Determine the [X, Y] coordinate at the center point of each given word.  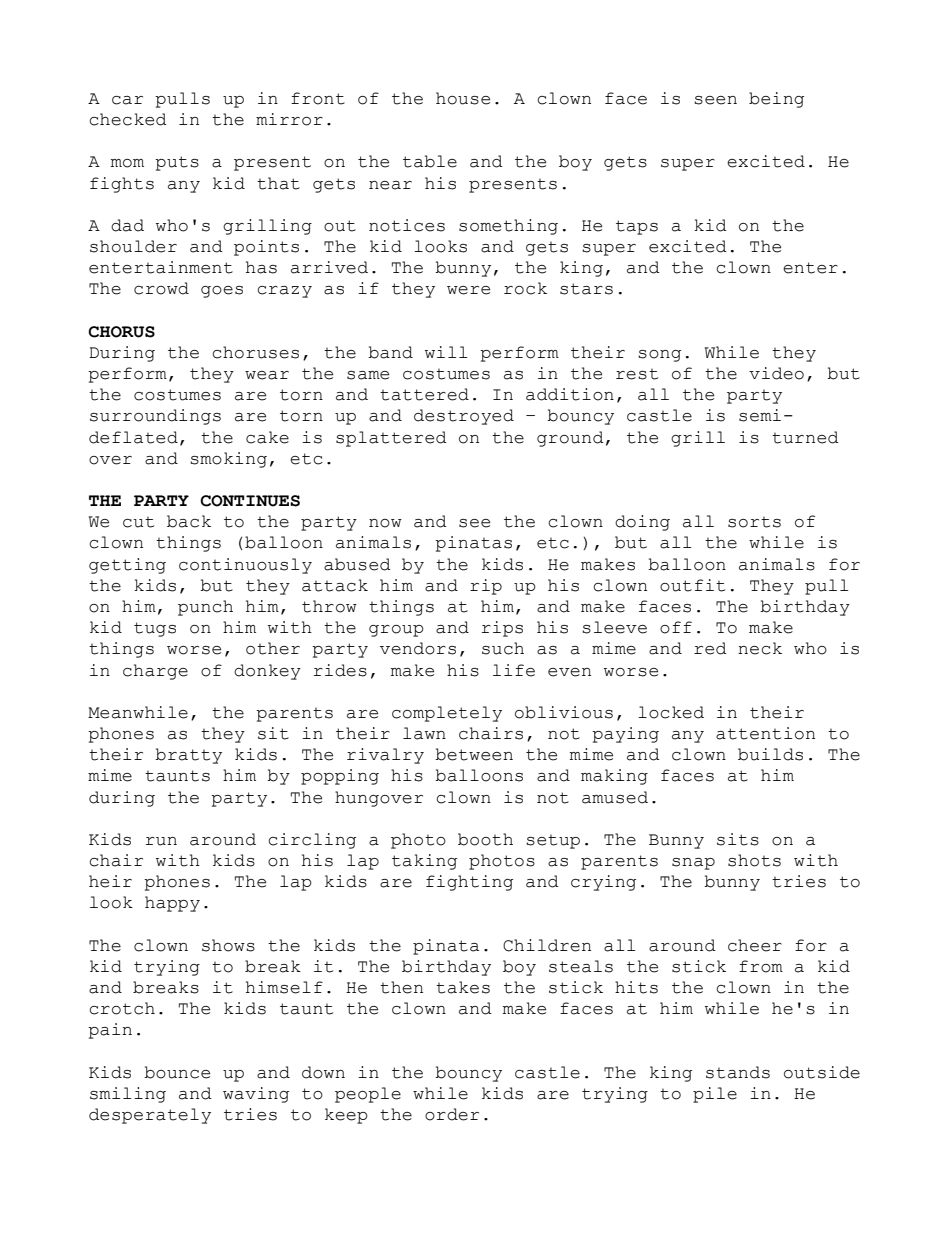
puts [177, 163]
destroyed [464, 417]
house [463, 98]
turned [805, 437]
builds [770, 754]
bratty [188, 756]
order [452, 1114]
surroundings [155, 417]
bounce [177, 1072]
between [474, 754]
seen [715, 100]
